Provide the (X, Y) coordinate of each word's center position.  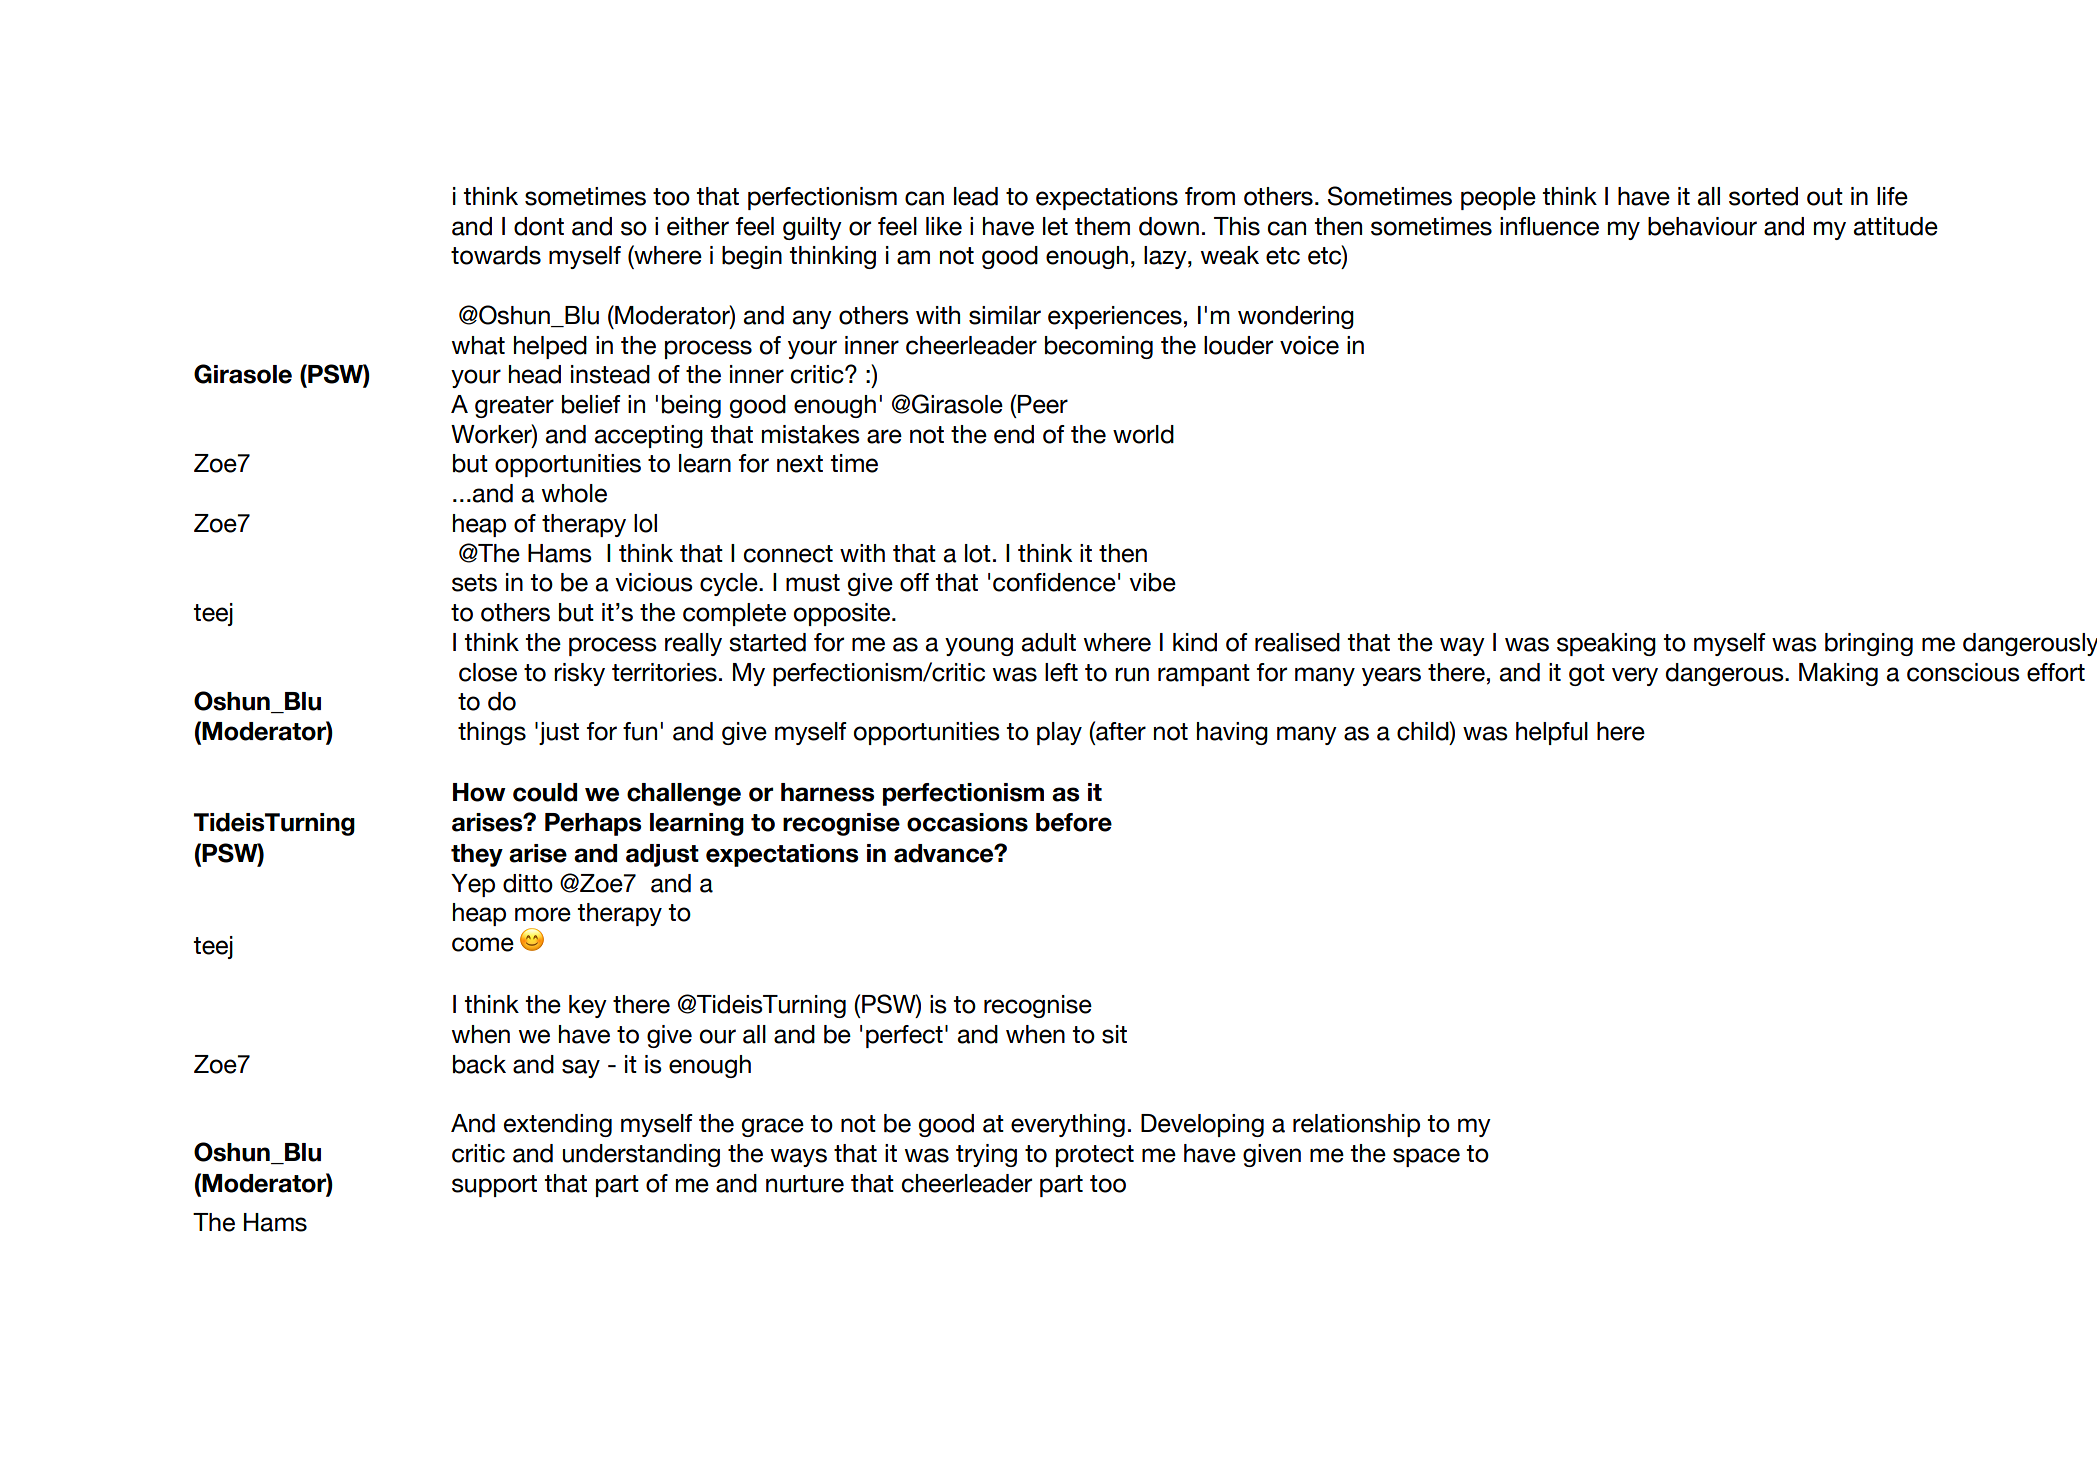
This (1237, 226)
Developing (1202, 1125)
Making (1838, 674)
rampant (1204, 675)
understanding (641, 1155)
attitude (1895, 226)
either (698, 226)
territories (664, 672)
